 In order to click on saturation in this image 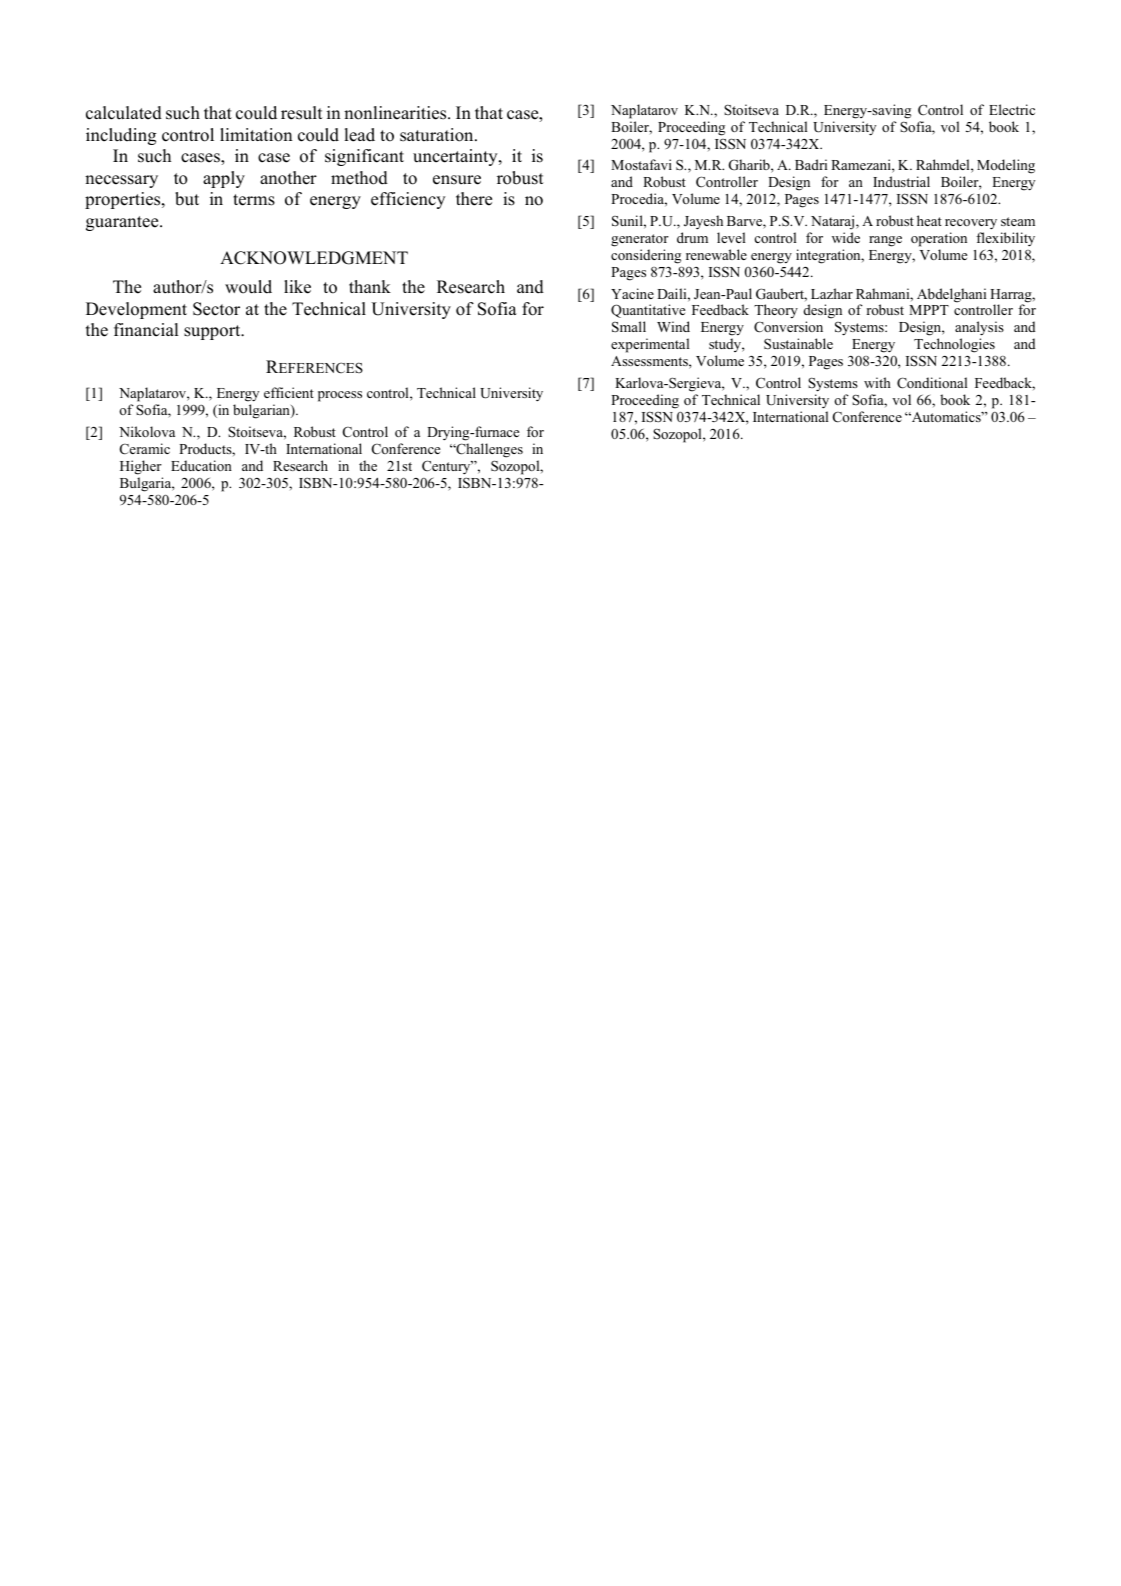, I will do `click(438, 135)`.
